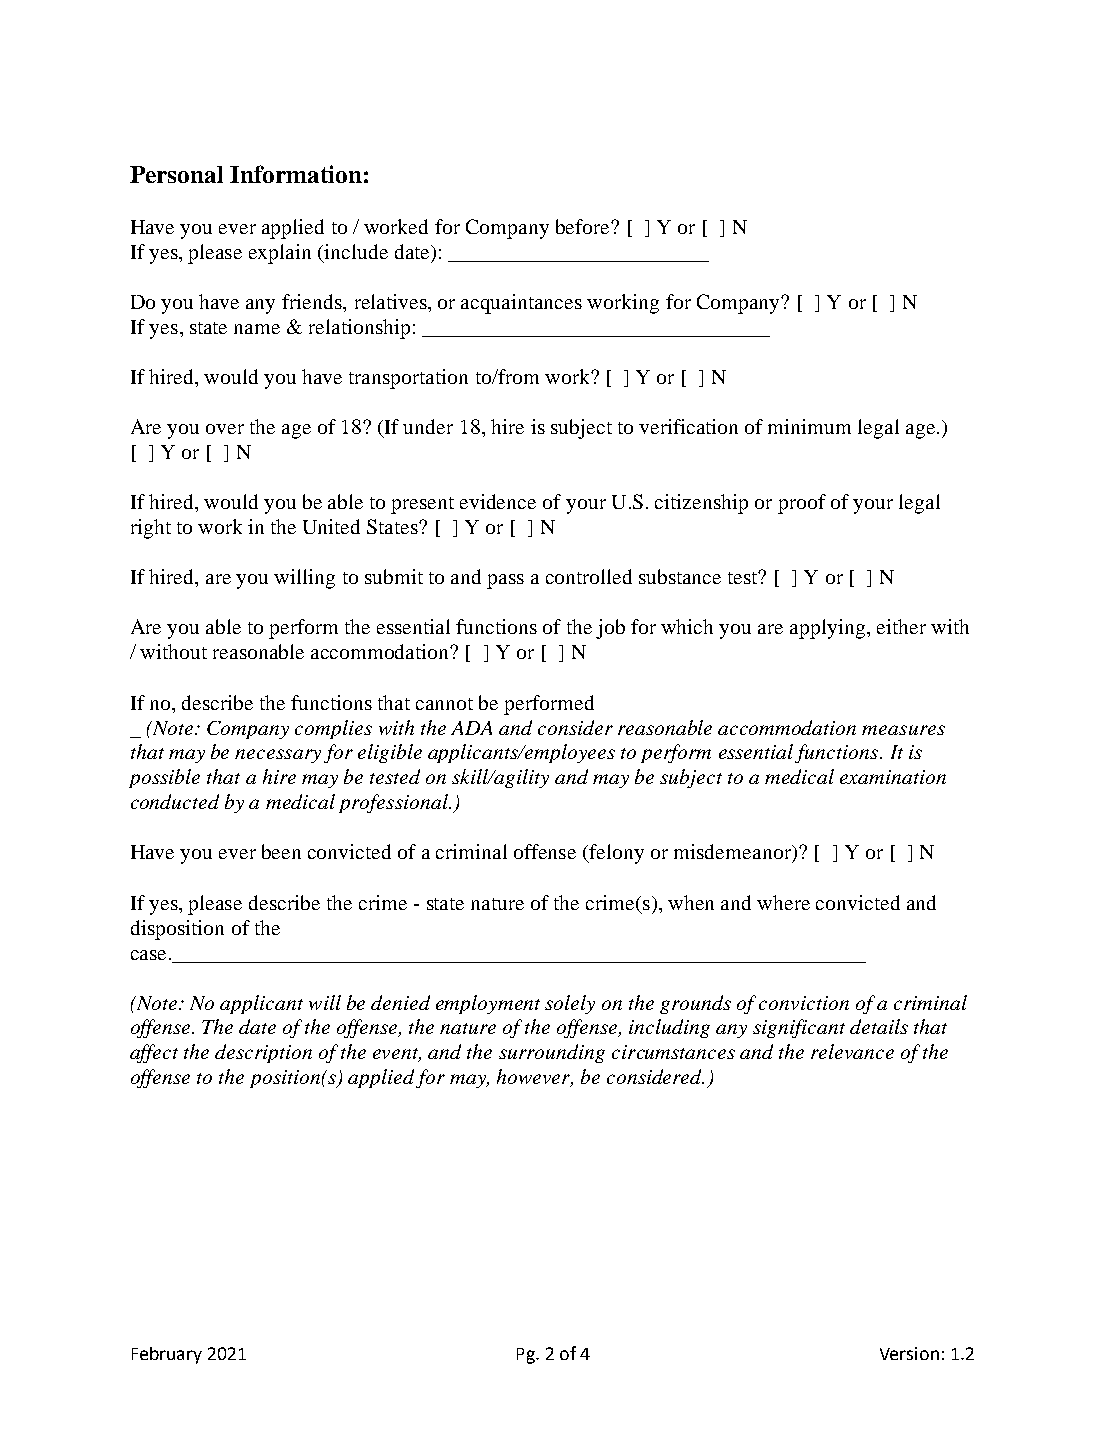 The height and width of the screenshot is (1430, 1105). Describe the element at coordinates (281, 851) in the screenshot. I see `been` at that location.
